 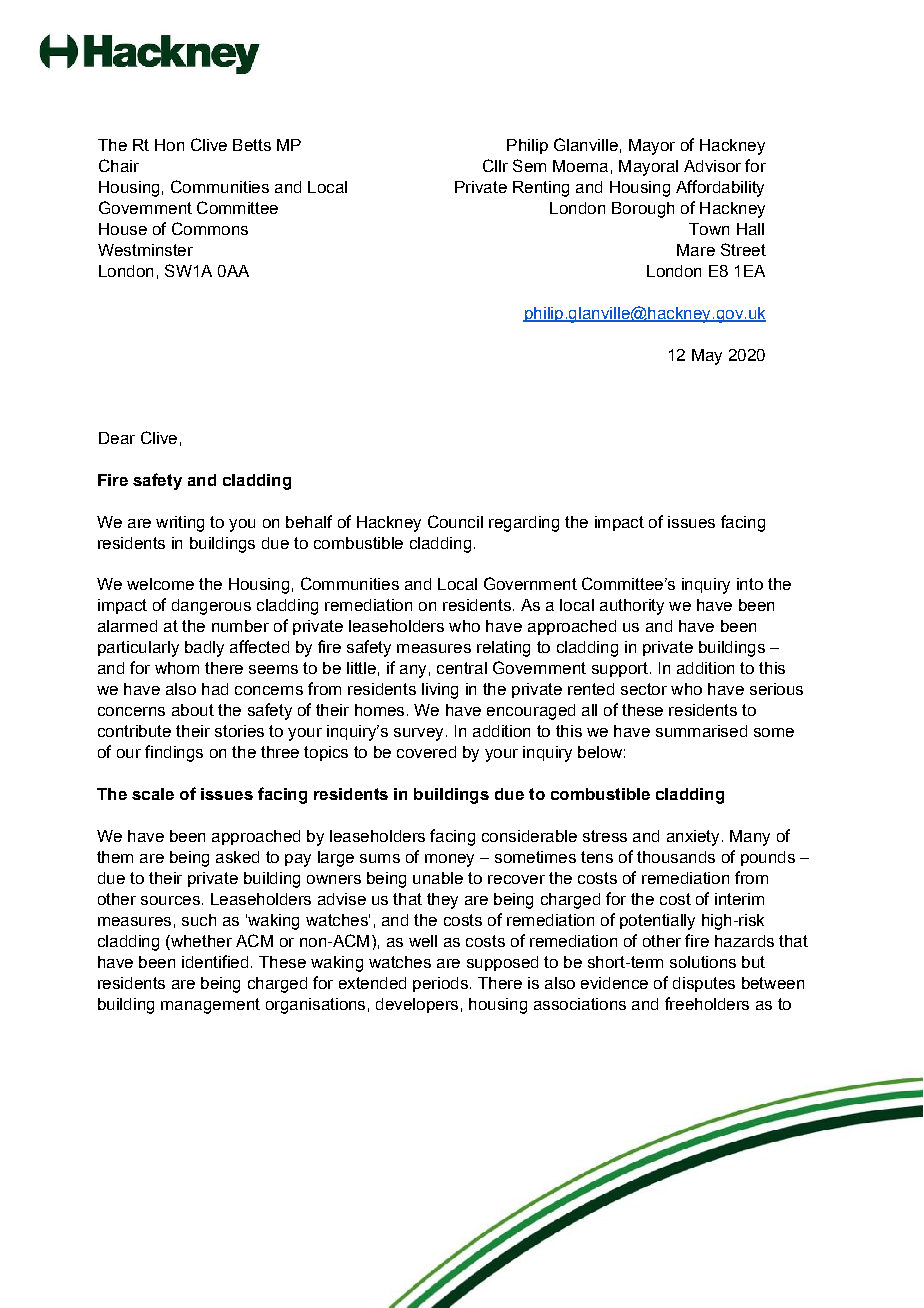 I want to click on findings, so click(x=174, y=753).
